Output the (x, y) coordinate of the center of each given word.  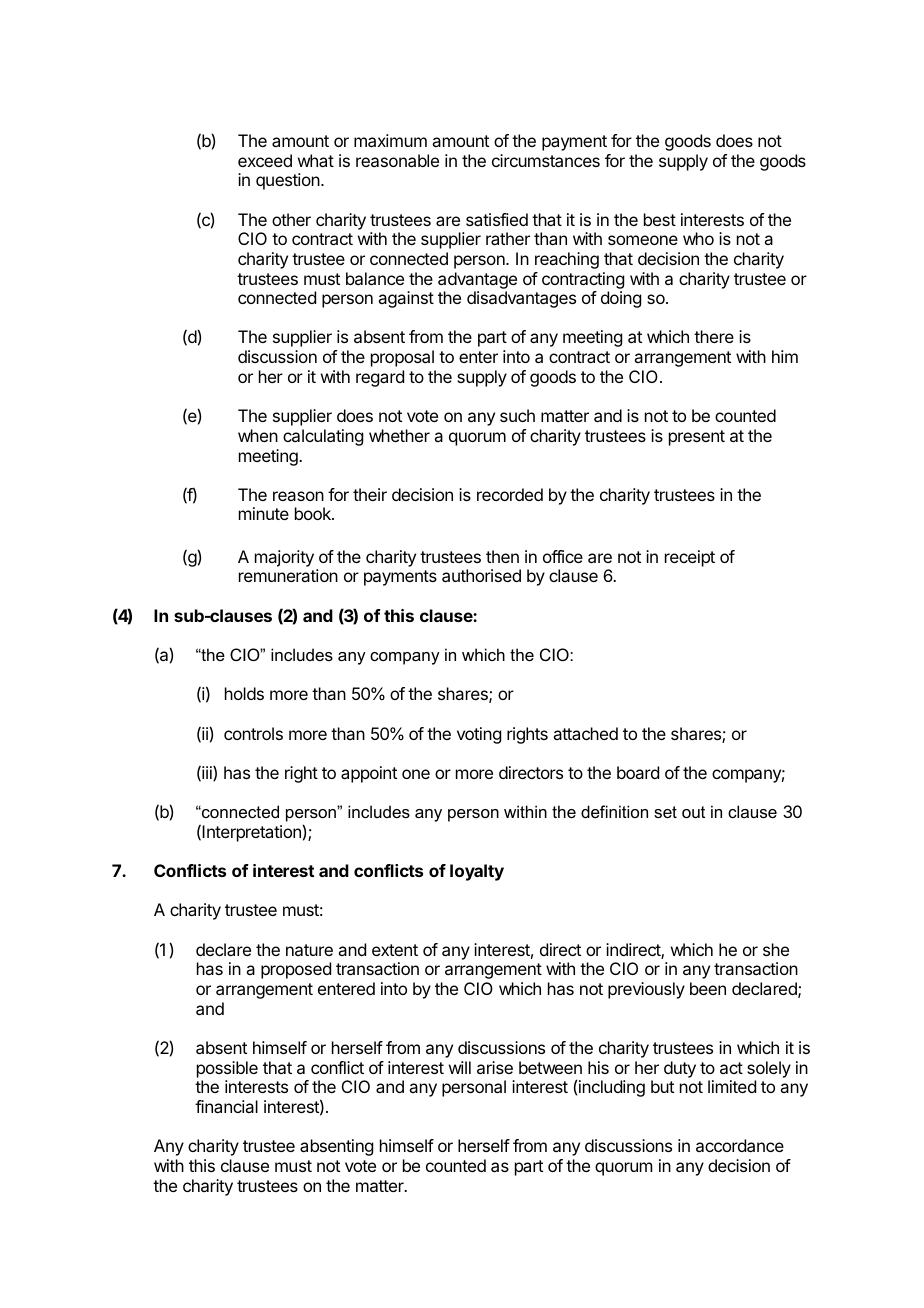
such (517, 415)
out (693, 812)
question (289, 181)
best (660, 219)
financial (226, 1106)
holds (244, 693)
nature (309, 950)
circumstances (546, 160)
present (697, 438)
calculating (323, 437)
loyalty (477, 872)
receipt (690, 558)
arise (495, 1067)
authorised (481, 575)
